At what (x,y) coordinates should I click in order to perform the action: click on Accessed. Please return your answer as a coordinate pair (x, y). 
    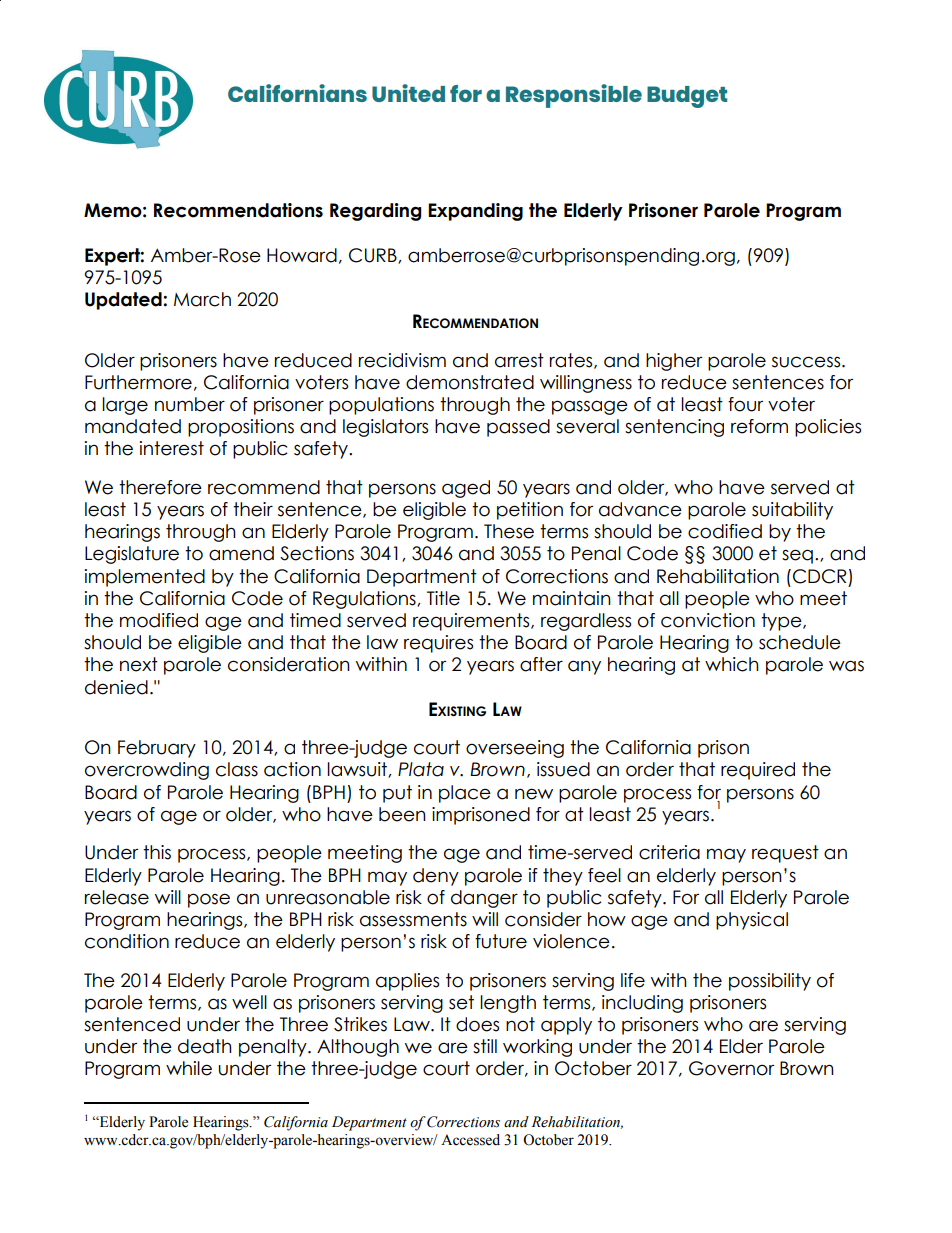
    Looking at the image, I should click on (470, 1140).
